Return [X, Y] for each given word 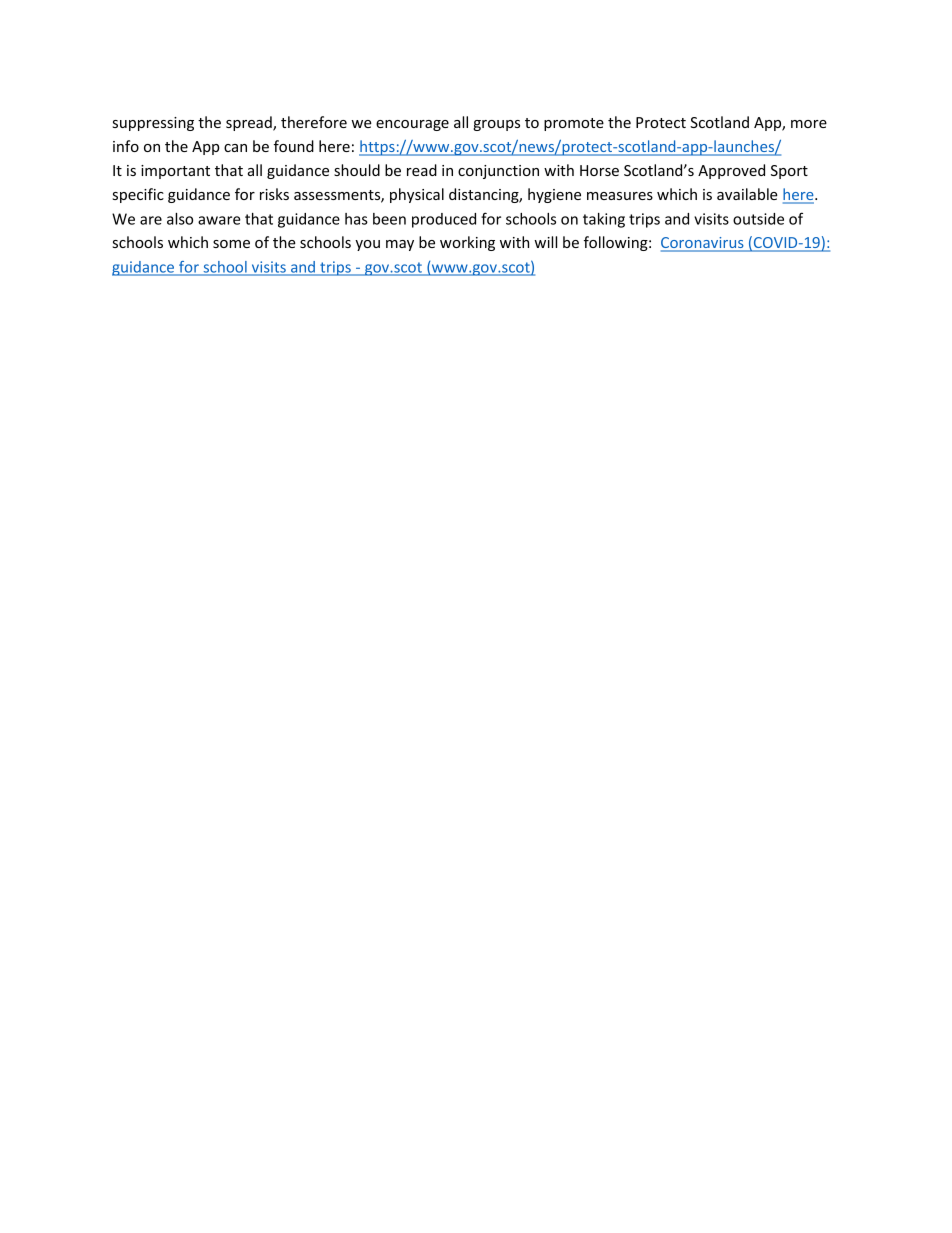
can [235, 148]
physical [417, 195]
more [809, 124]
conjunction [498, 172]
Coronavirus [703, 244]
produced [444, 220]
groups [496, 125]
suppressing [153, 124]
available [747, 194]
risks [274, 194]
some [231, 244]
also [180, 219]
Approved [731, 171]
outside [758, 219]
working [467, 243]
